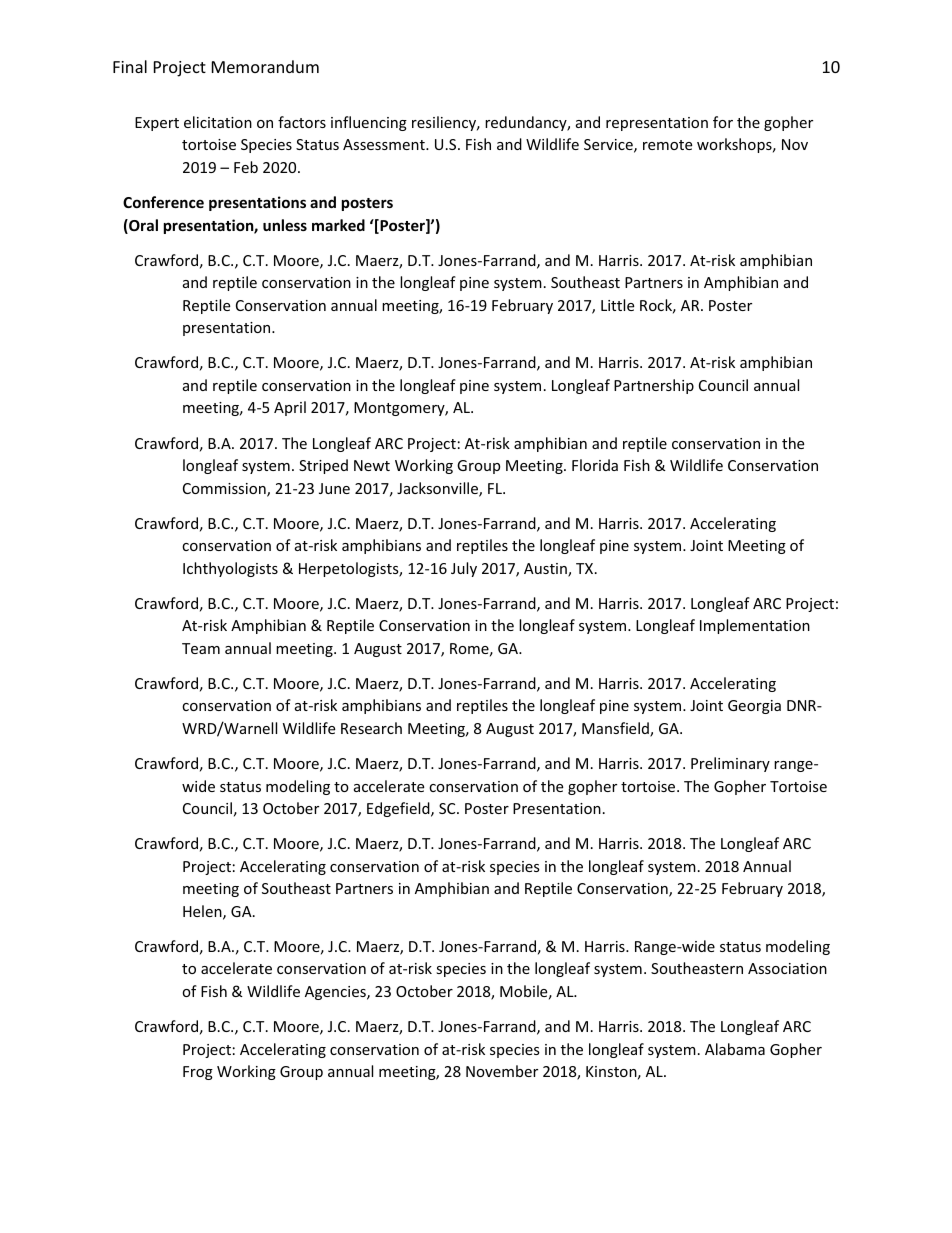 Image resolution: width=952 pixels, height=1233 pixels. What do you see at coordinates (616, 729) in the document?
I see `Mansfield` at bounding box center [616, 729].
